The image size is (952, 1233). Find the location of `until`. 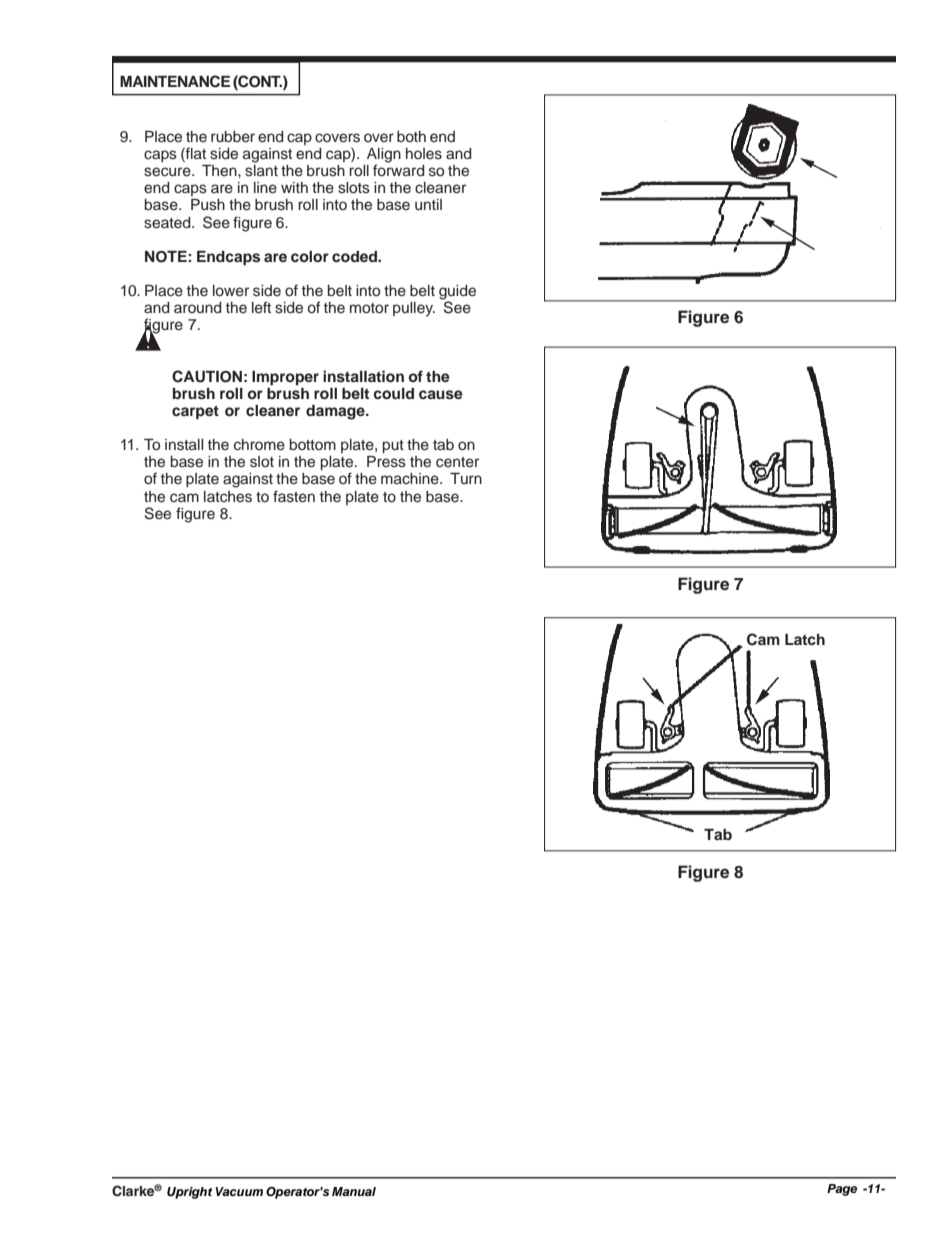

until is located at coordinates (428, 205).
